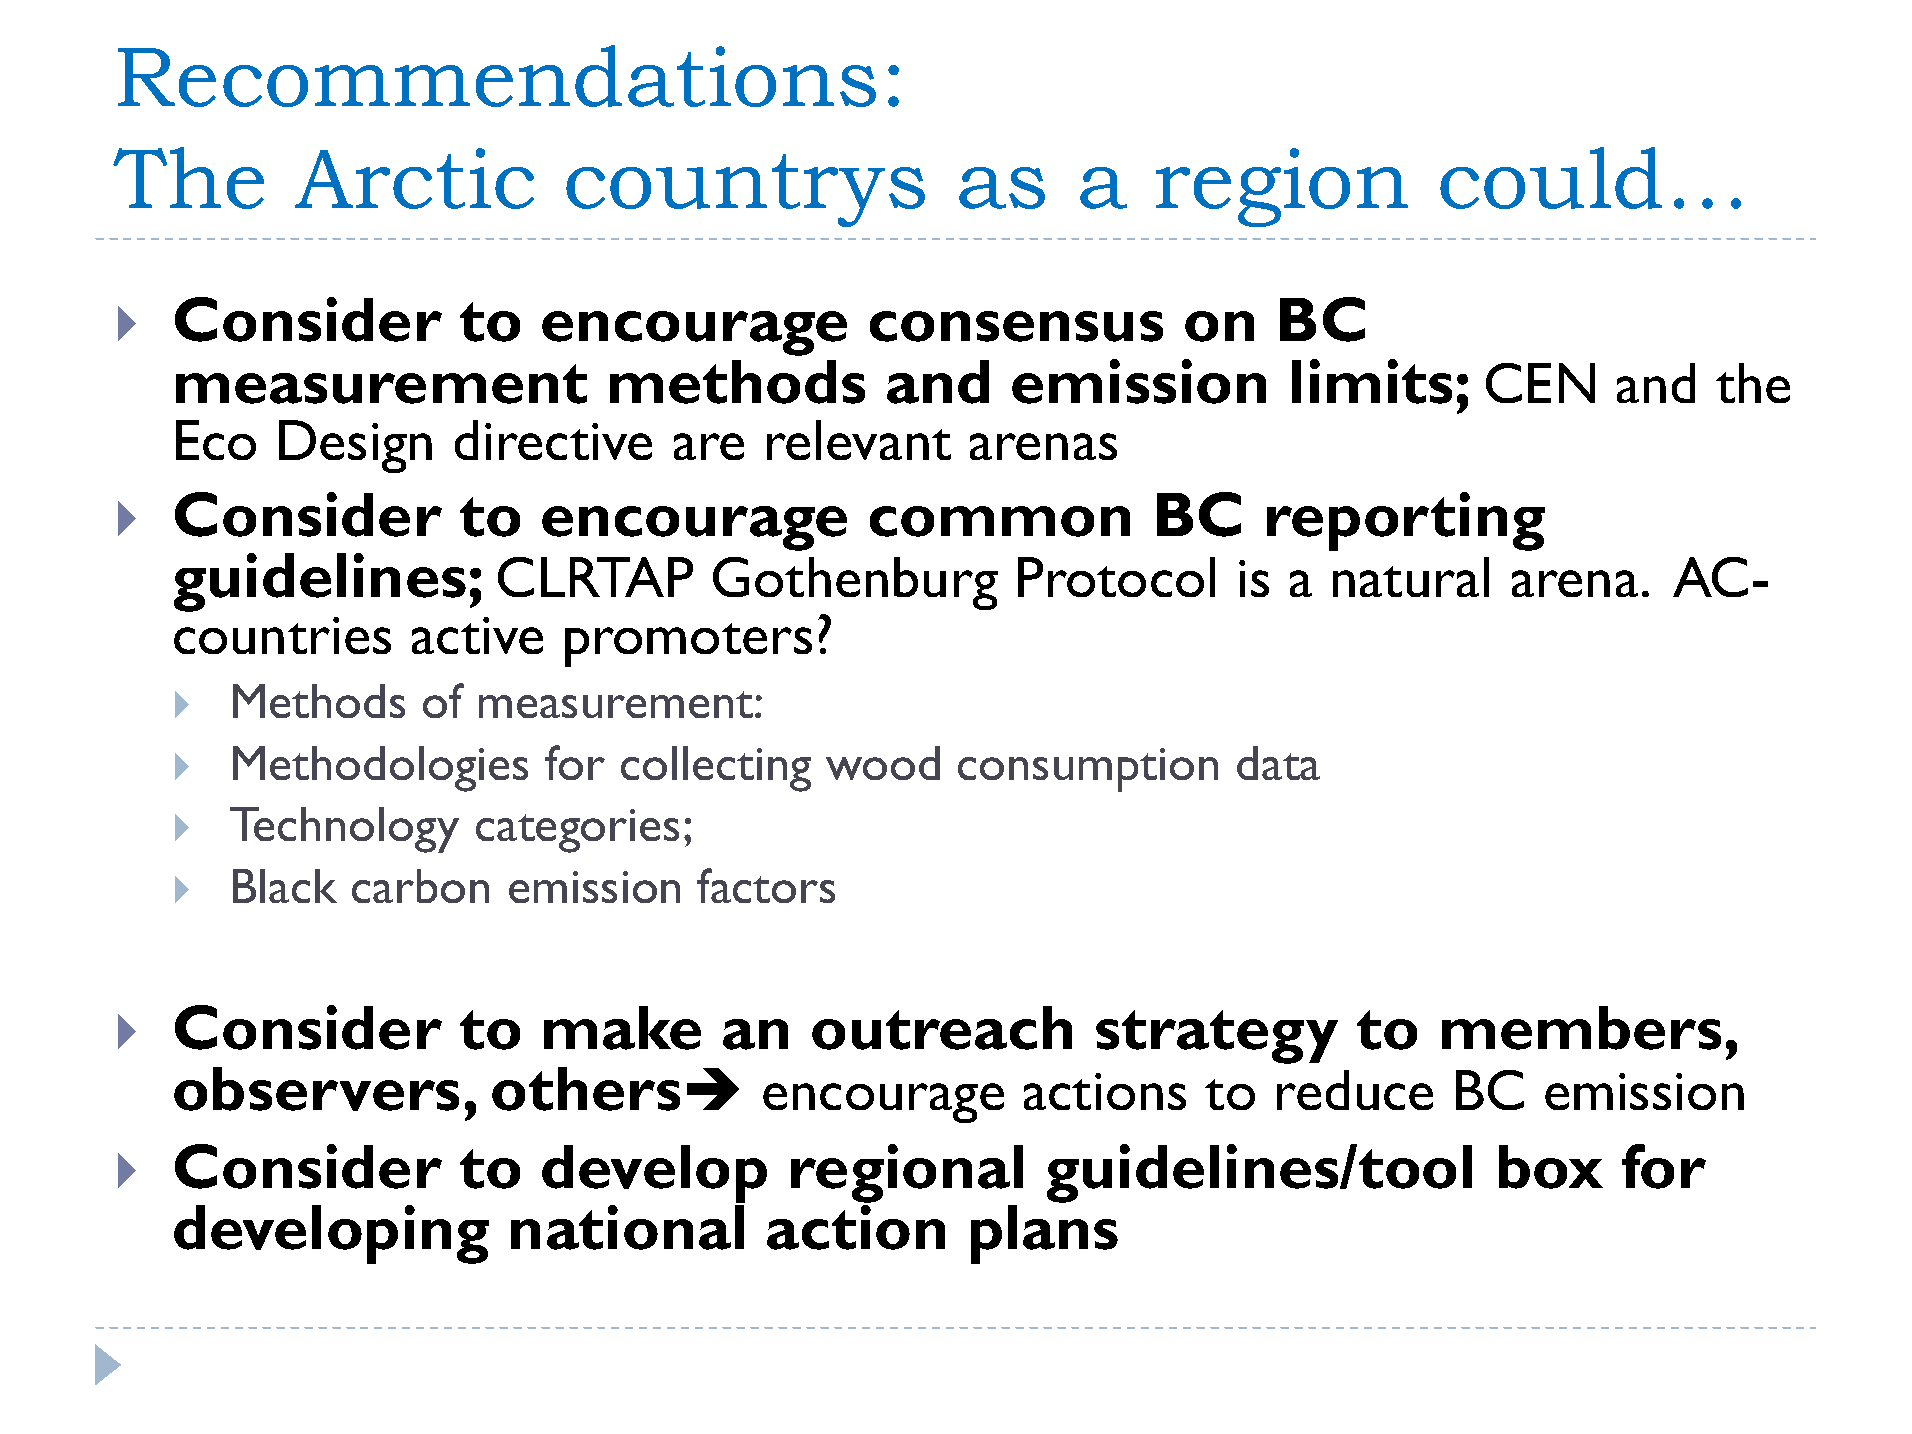 The image size is (1912, 1434). Describe the element at coordinates (1581, 1028) in the screenshot. I see `members` at that location.
